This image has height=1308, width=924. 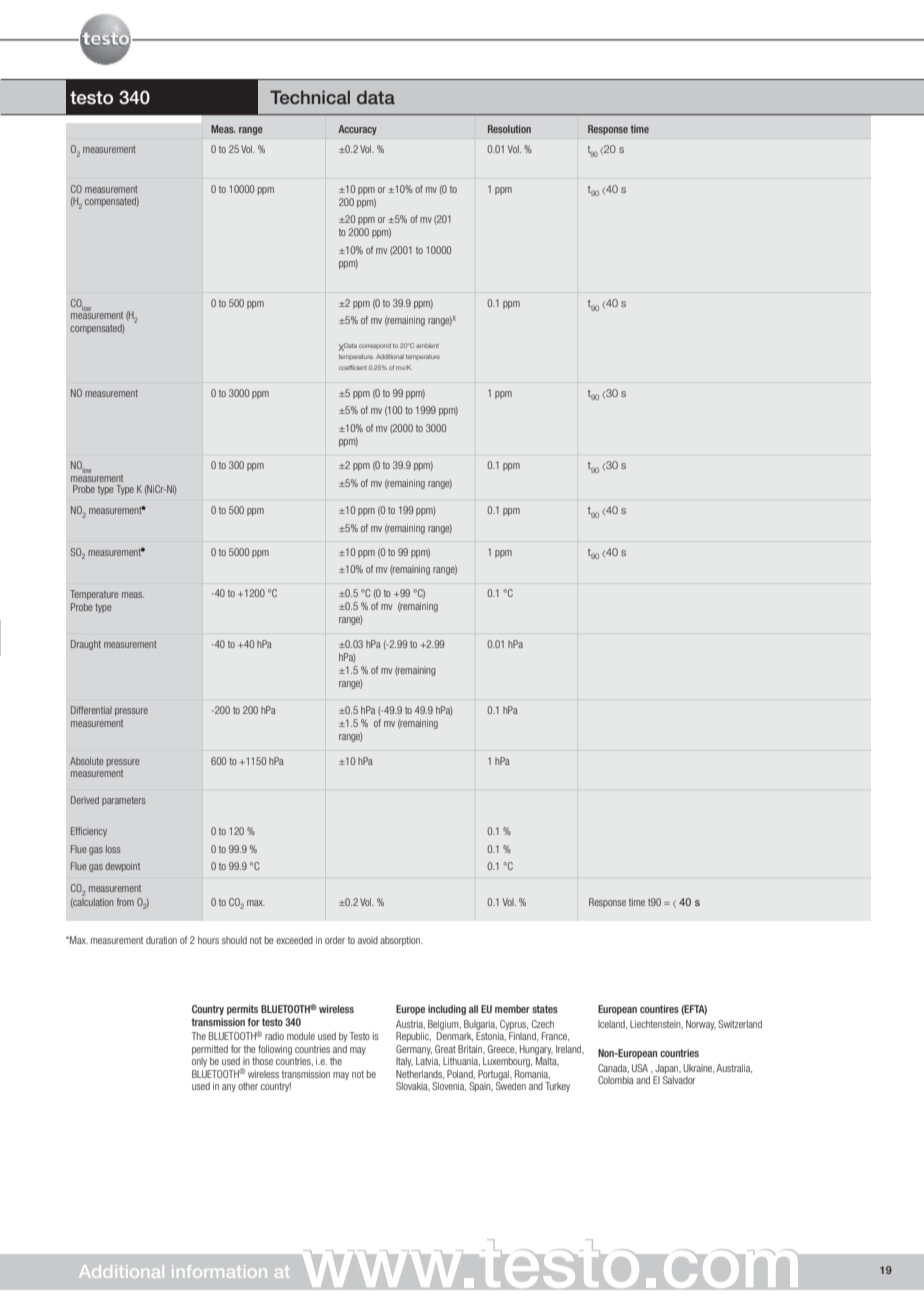 I want to click on Differential, so click(x=91, y=710).
